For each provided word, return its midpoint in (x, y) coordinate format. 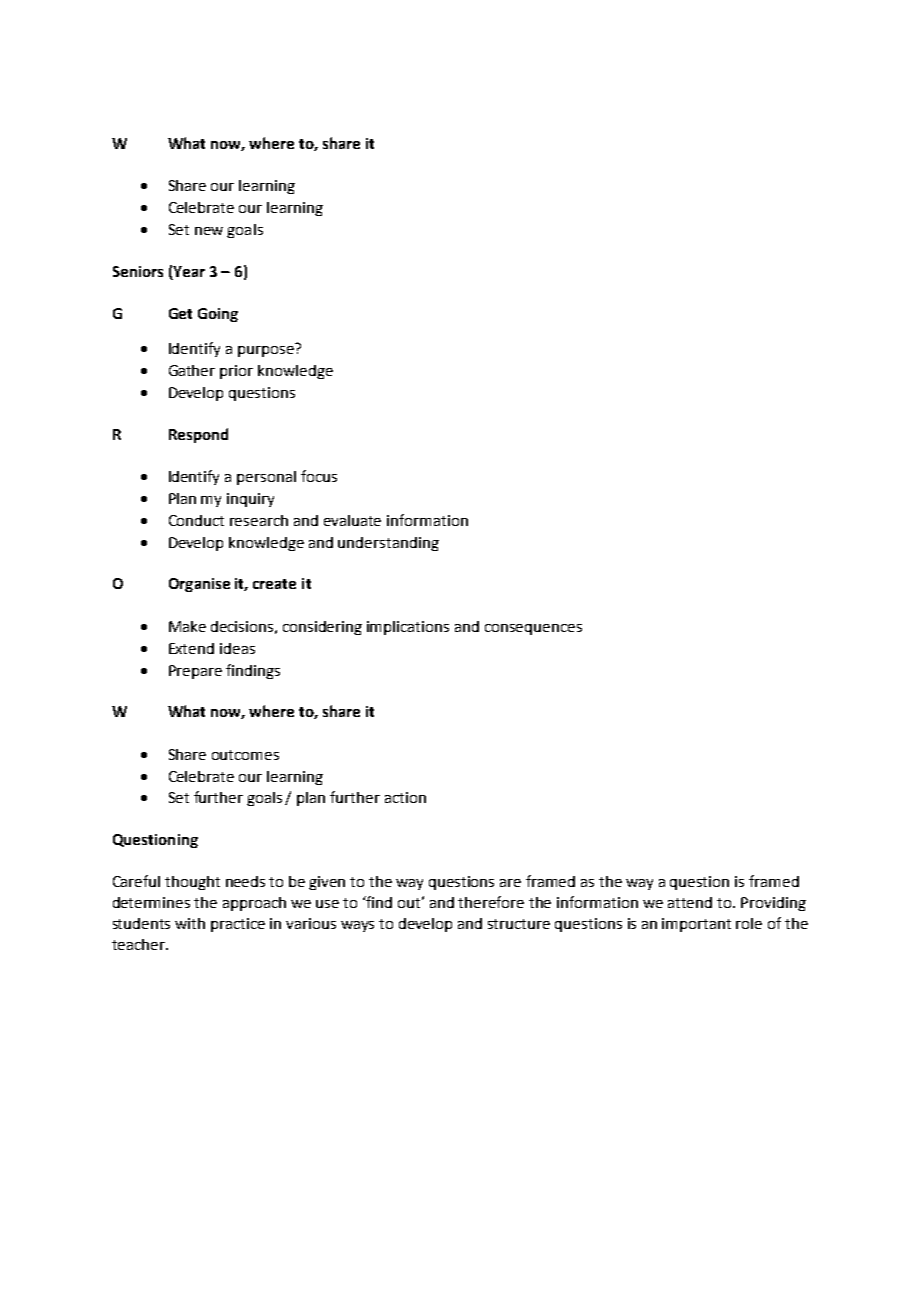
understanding (388, 544)
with (190, 923)
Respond (198, 435)
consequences (533, 629)
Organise (199, 585)
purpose (266, 351)
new (209, 231)
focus (319, 476)
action (405, 797)
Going (218, 315)
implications (408, 628)
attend (690, 902)
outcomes (245, 755)
